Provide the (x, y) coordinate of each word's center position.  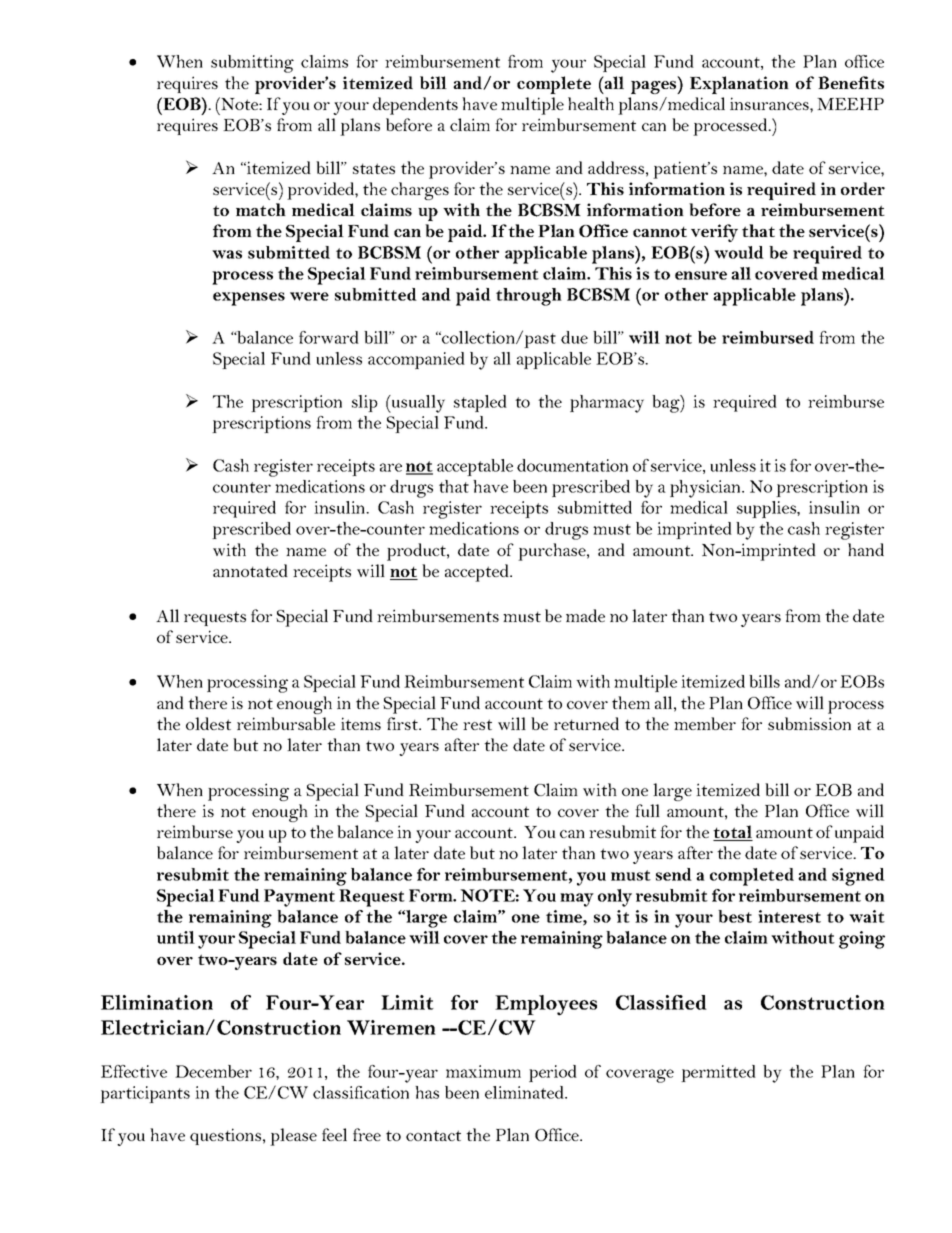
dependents (415, 106)
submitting (252, 64)
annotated (250, 570)
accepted (478, 573)
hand (866, 549)
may (577, 900)
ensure (701, 275)
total (733, 833)
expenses (249, 299)
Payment (299, 898)
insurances (770, 103)
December (213, 1071)
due (574, 337)
